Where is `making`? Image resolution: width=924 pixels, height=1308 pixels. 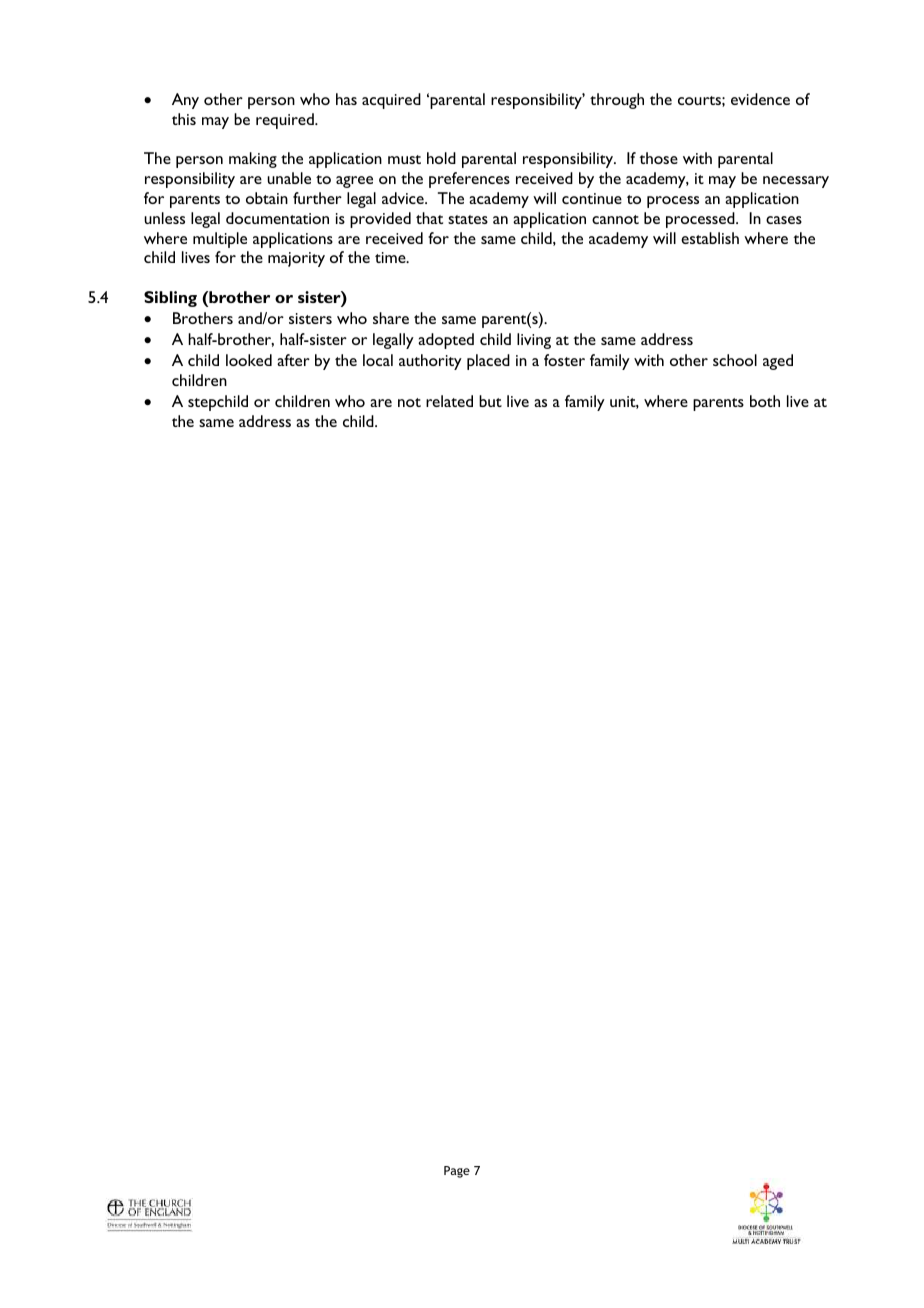
making is located at coordinates (253, 160).
